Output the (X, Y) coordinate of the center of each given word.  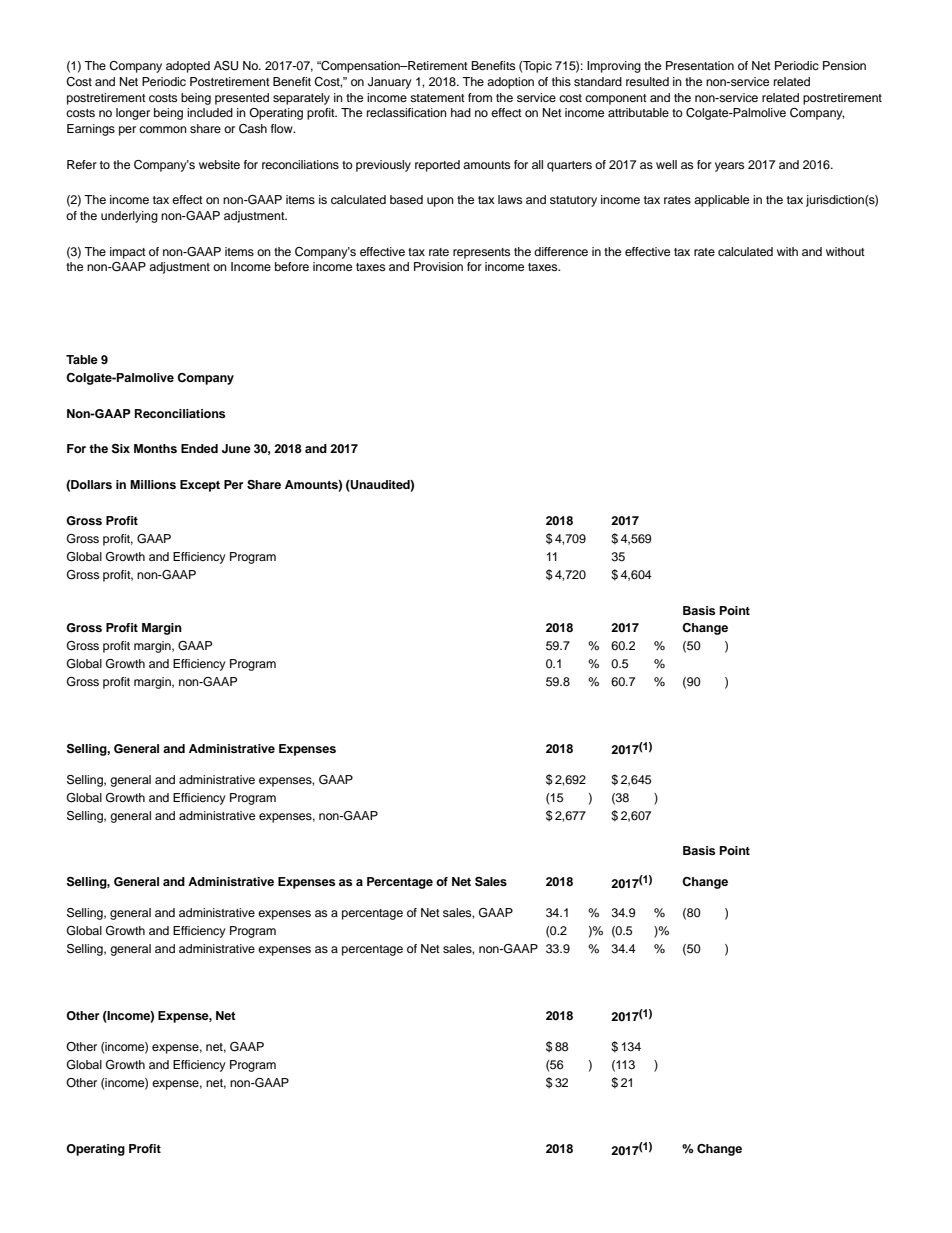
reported (437, 166)
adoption (510, 83)
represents (481, 253)
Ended (199, 448)
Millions (153, 484)
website (219, 164)
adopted (188, 67)
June (236, 449)
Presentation (700, 65)
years (729, 167)
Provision (438, 266)
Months (155, 448)
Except (200, 486)
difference (561, 251)
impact (128, 253)
